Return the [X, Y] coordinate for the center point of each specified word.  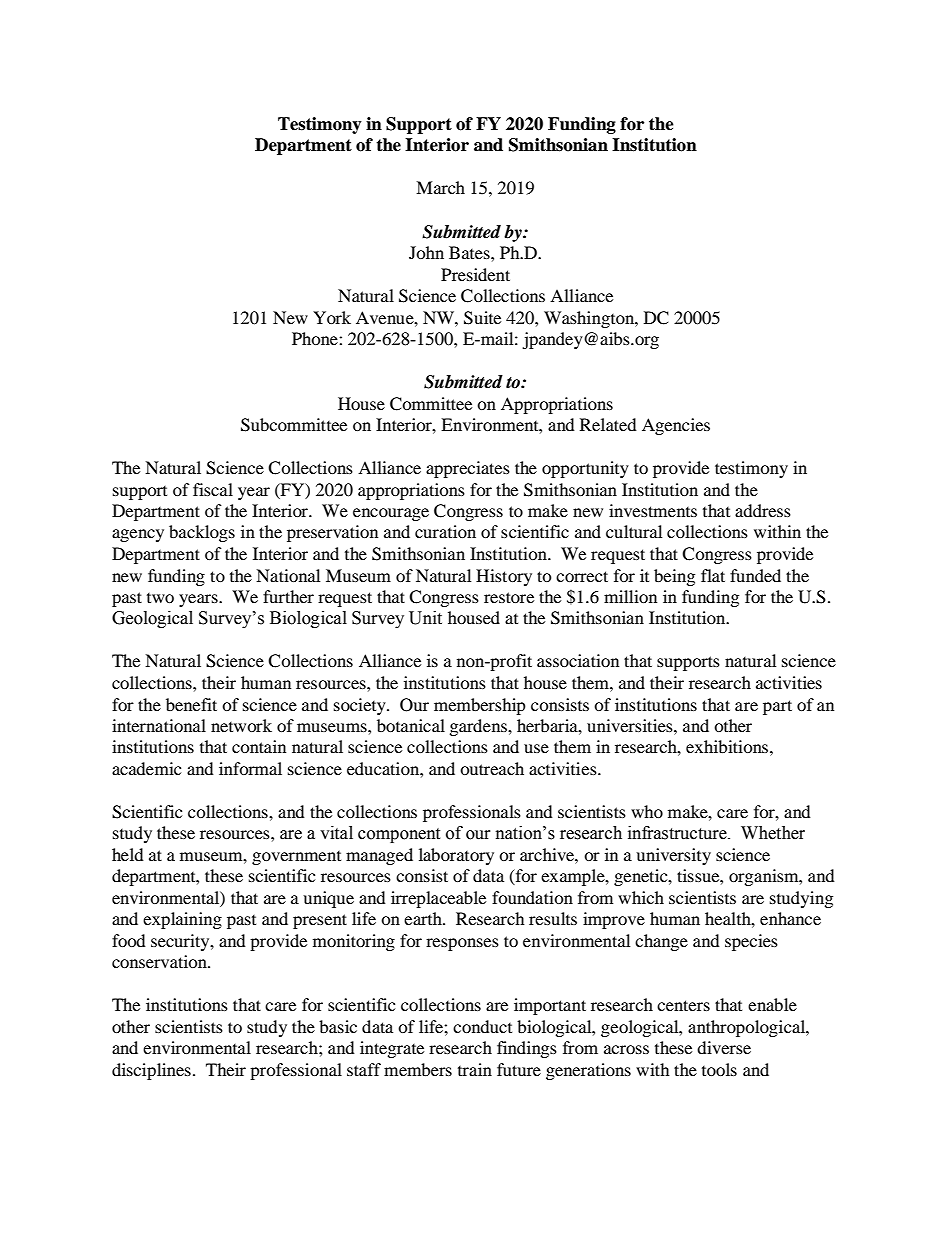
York [332, 317]
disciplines [151, 1071]
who [647, 811]
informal [250, 768]
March [440, 187]
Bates [470, 252]
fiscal [213, 489]
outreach [492, 768]
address [763, 510]
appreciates [468, 469]
